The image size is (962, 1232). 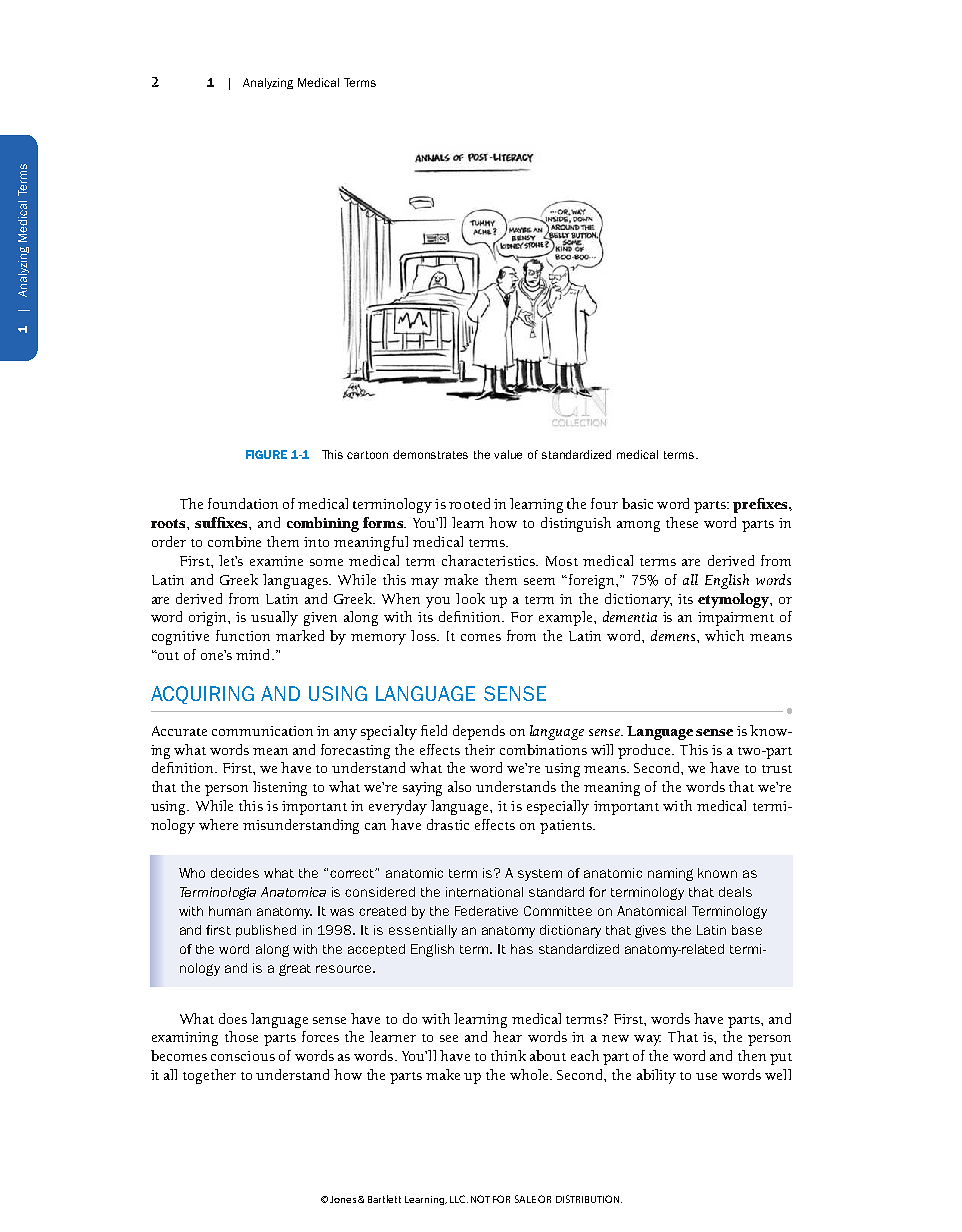 I want to click on FIGURE, so click(x=266, y=454).
